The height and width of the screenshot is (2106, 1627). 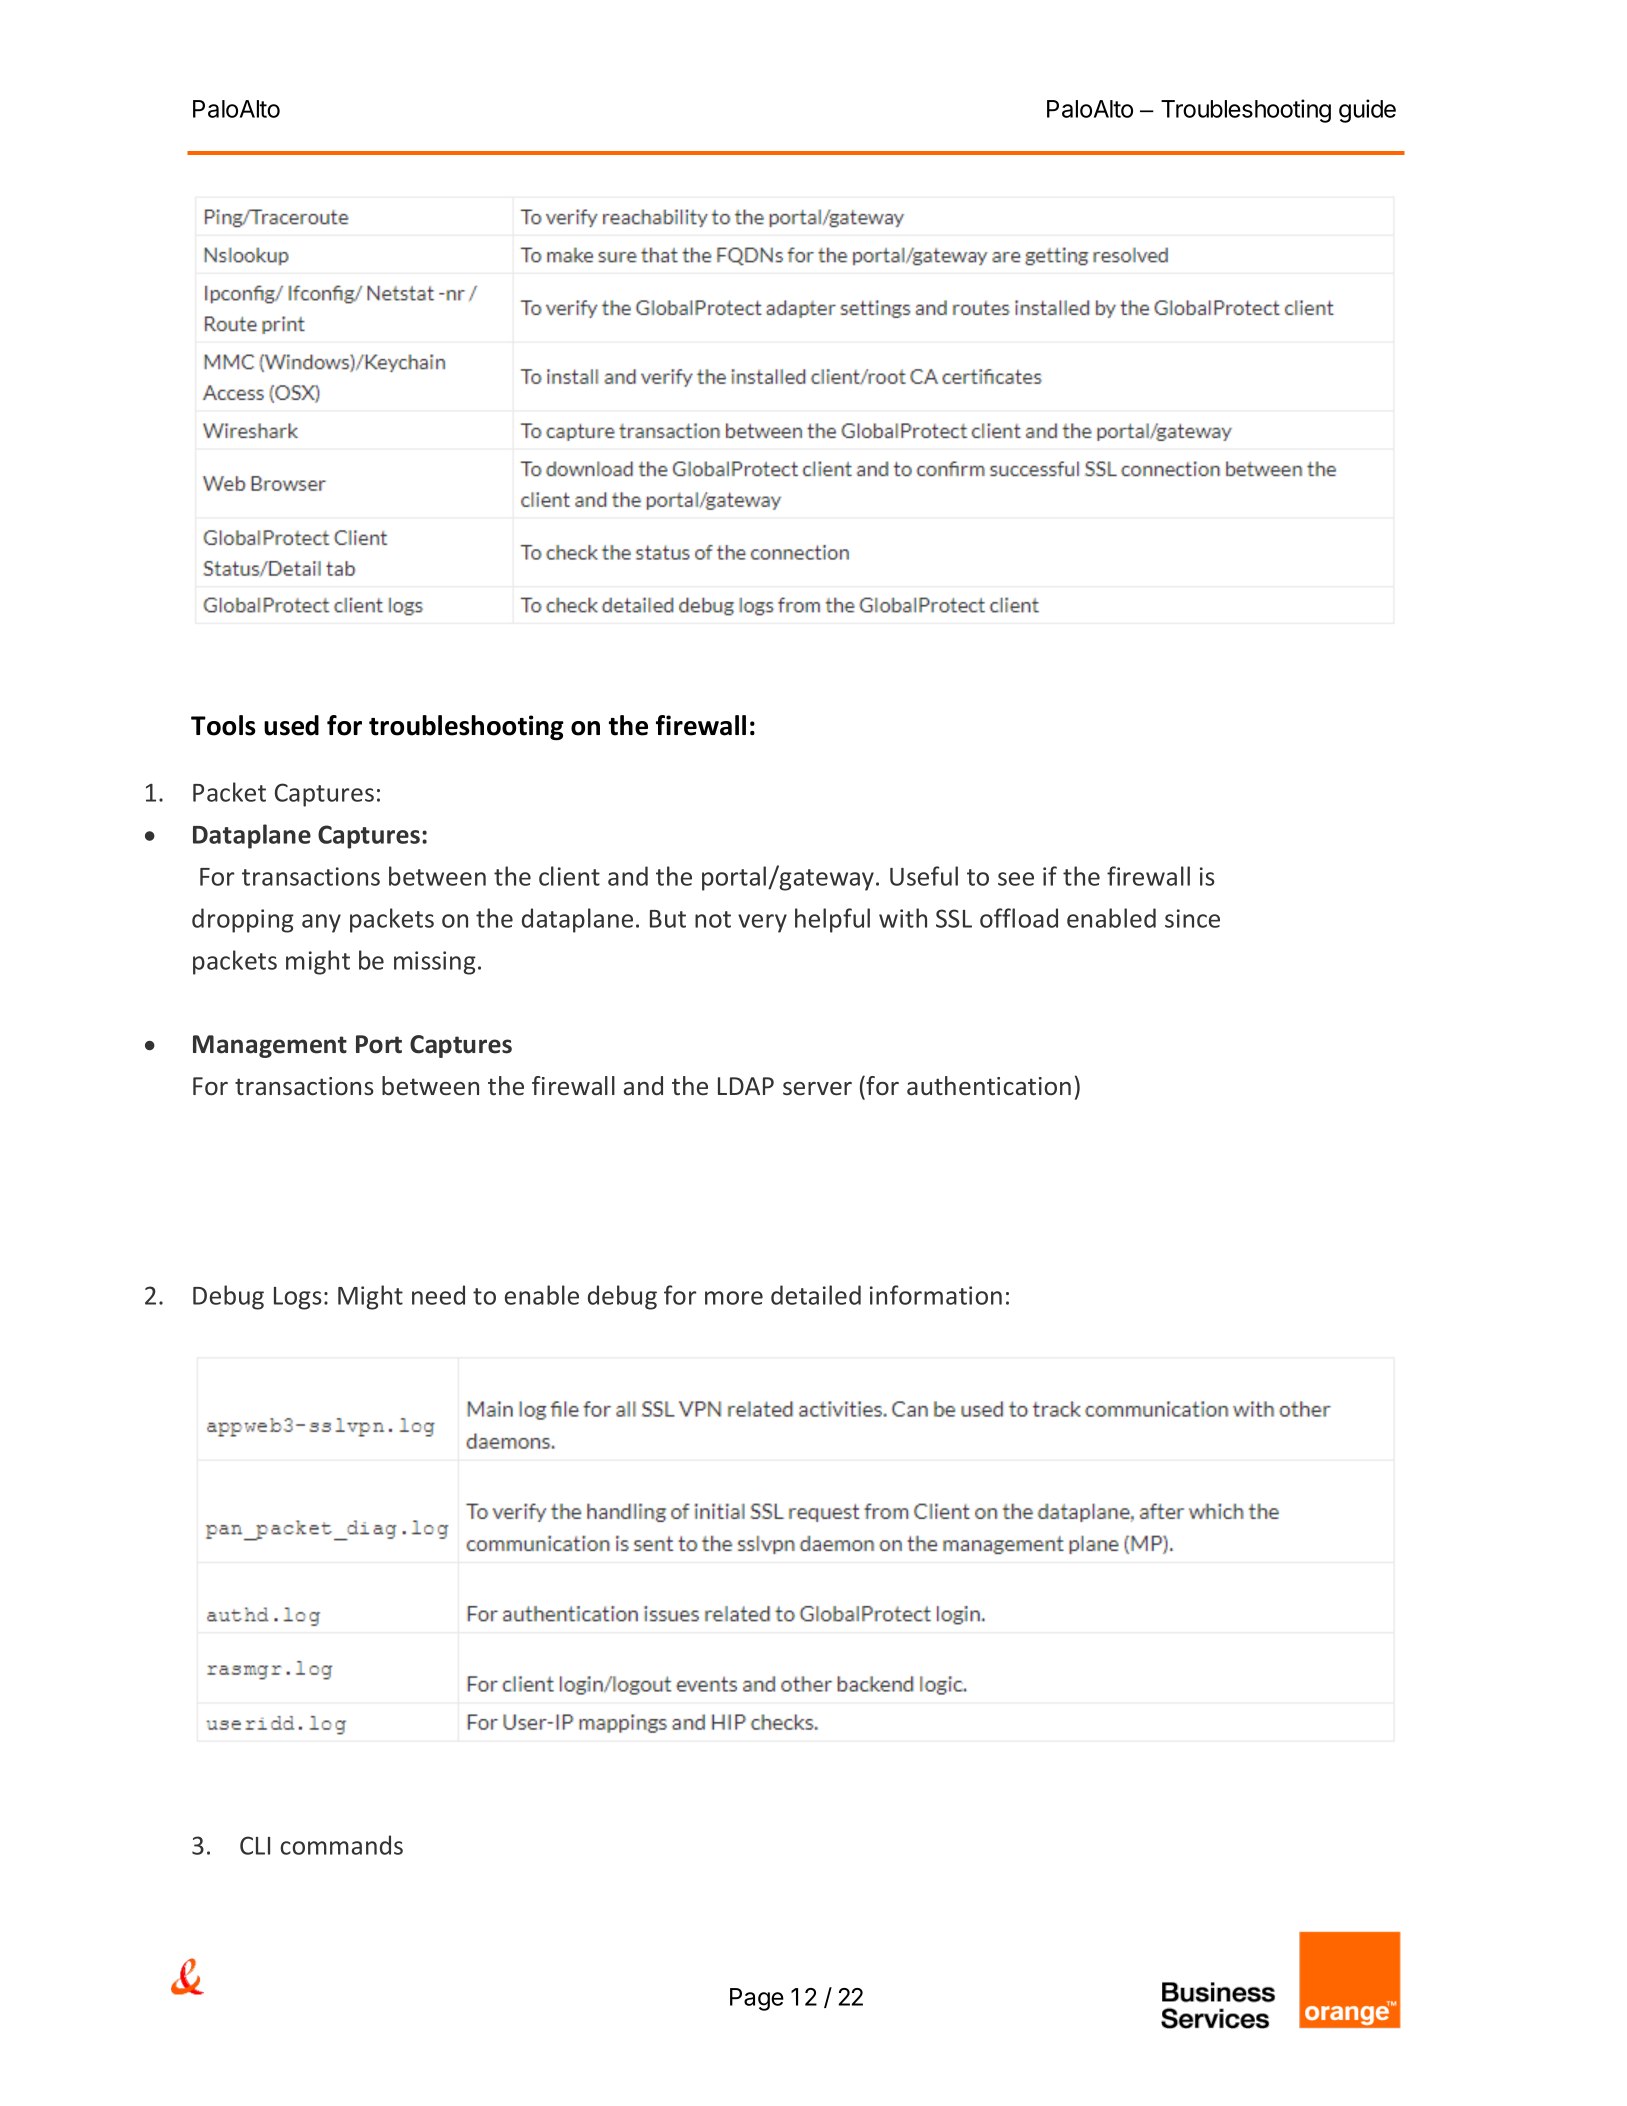 What do you see at coordinates (341, 1845) in the screenshot?
I see `commands` at bounding box center [341, 1845].
